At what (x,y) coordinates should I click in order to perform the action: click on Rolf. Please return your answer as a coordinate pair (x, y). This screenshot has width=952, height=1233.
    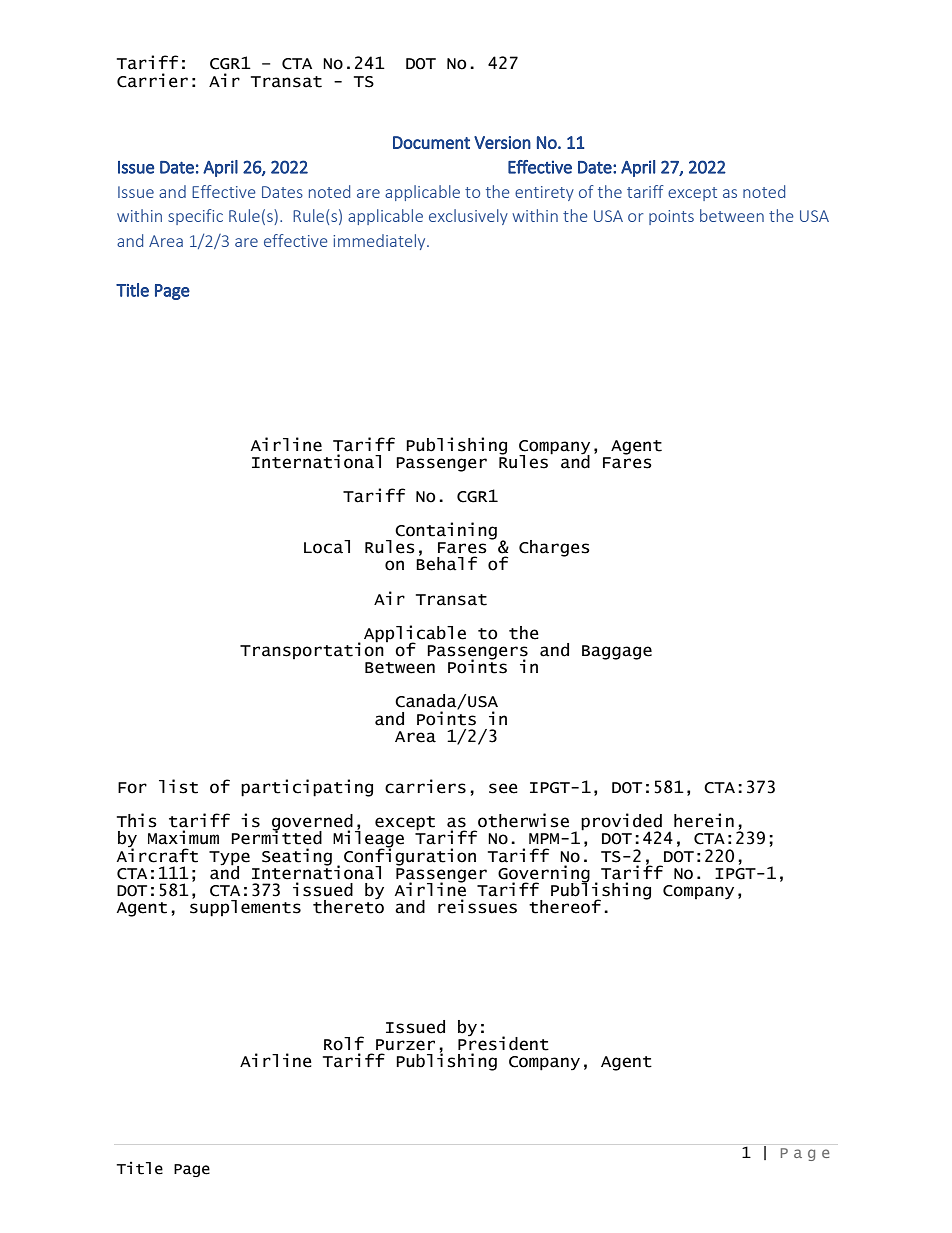
    Looking at the image, I should click on (344, 1043).
